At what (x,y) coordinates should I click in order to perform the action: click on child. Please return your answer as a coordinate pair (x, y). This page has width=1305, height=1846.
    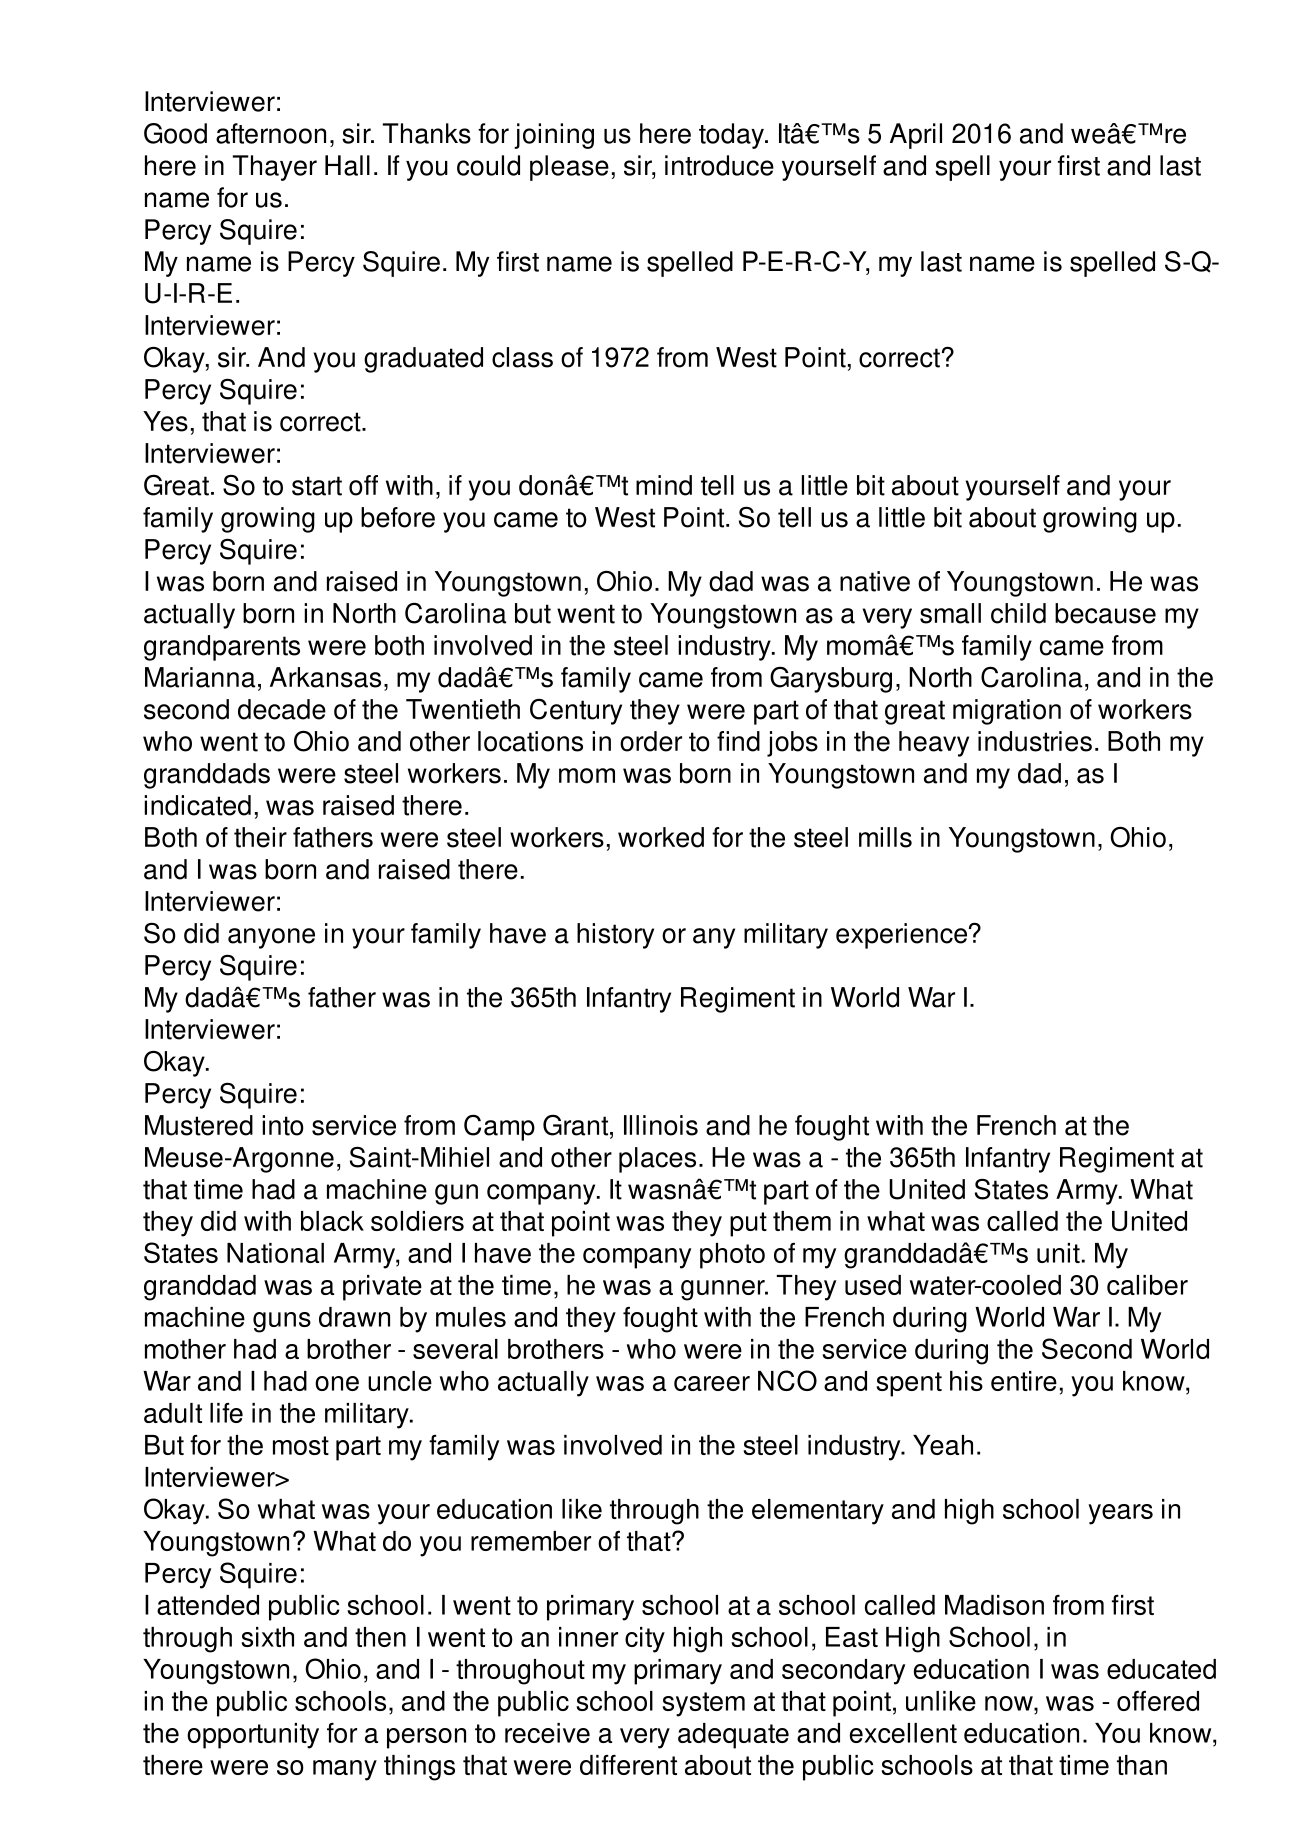
    Looking at the image, I should click on (1018, 613).
